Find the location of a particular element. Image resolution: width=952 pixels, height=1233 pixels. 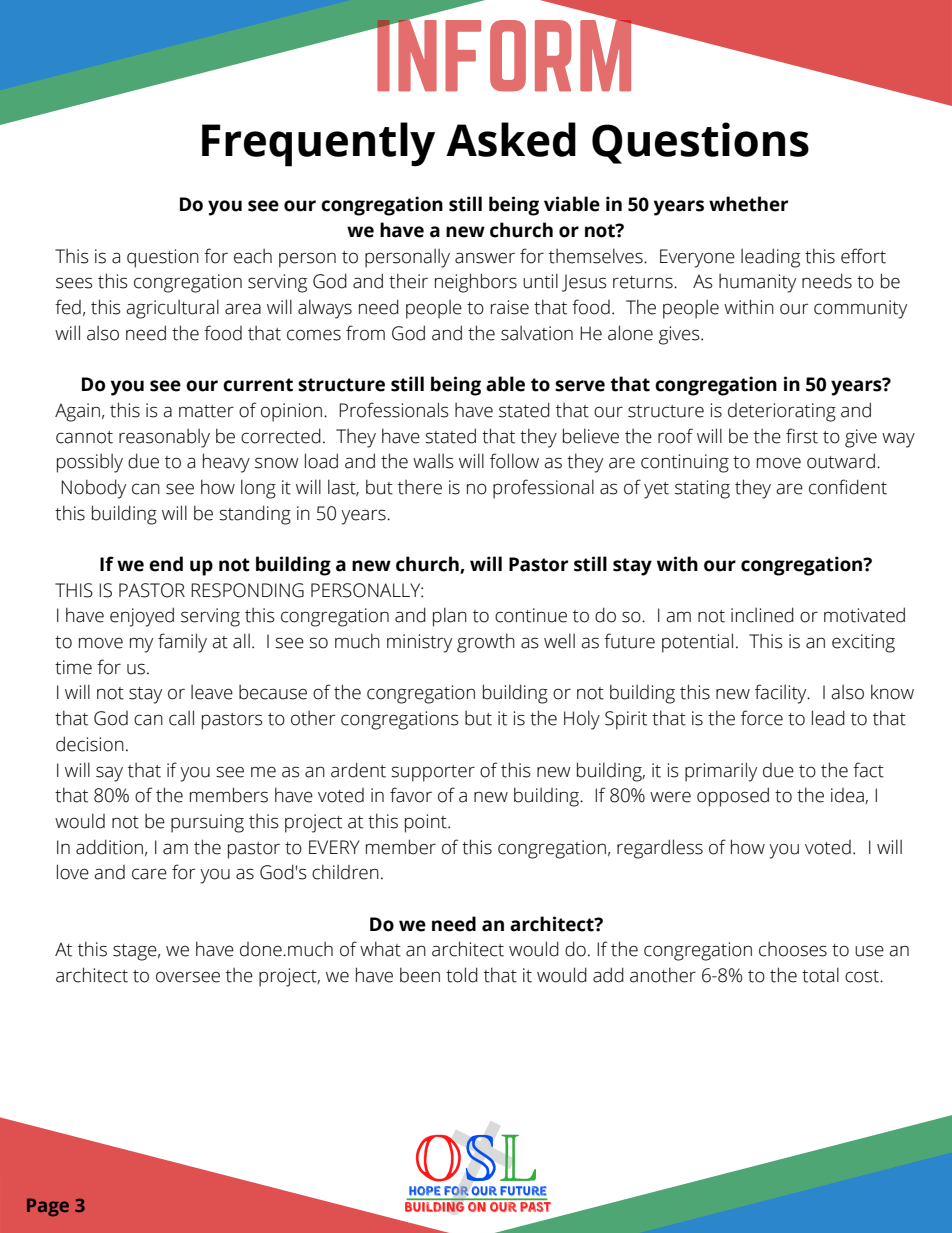

growth is located at coordinates (486, 643).
